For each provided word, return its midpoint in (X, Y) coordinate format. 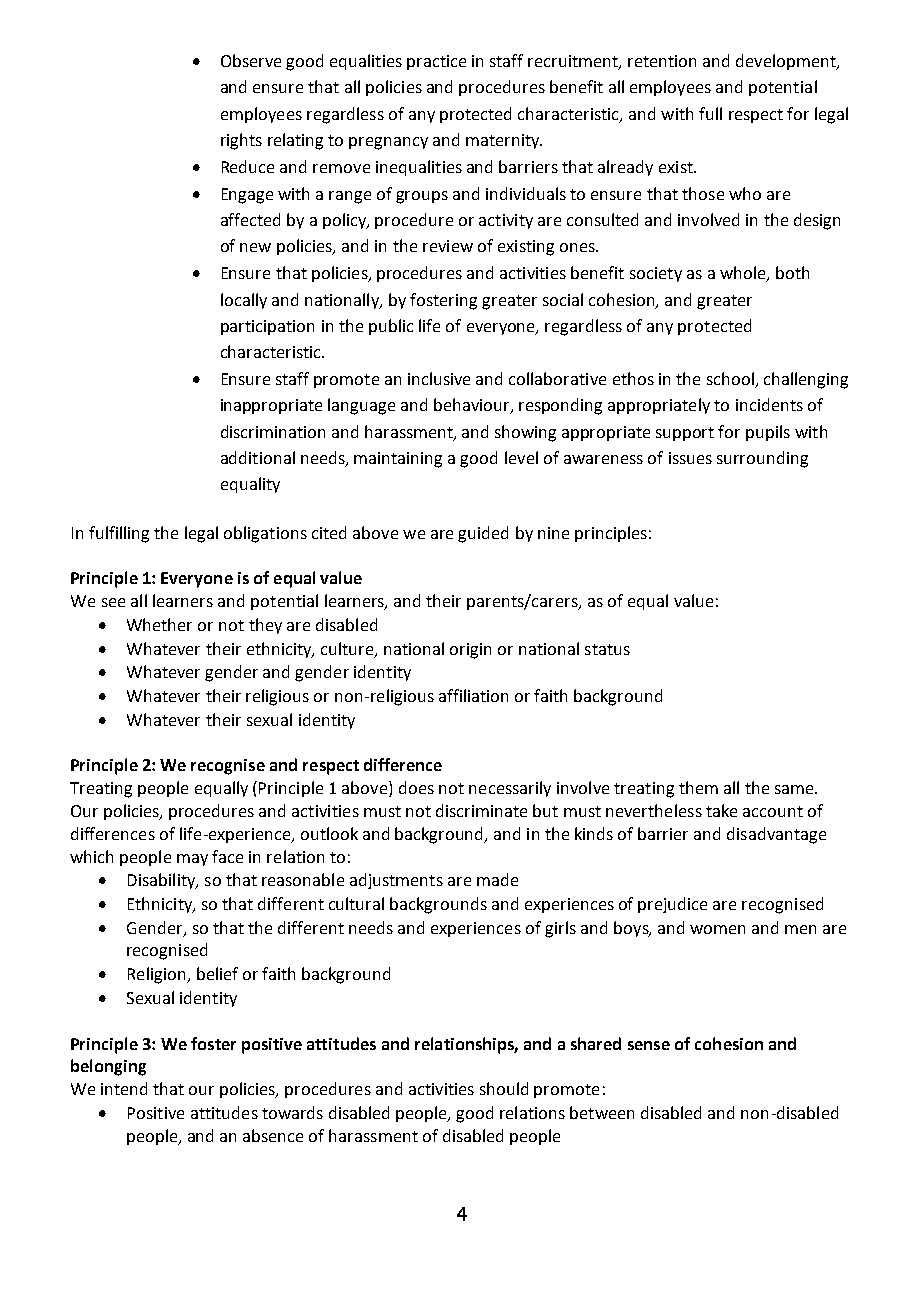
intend (124, 1088)
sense (649, 1045)
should (504, 1088)
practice (436, 62)
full (710, 113)
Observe (251, 60)
